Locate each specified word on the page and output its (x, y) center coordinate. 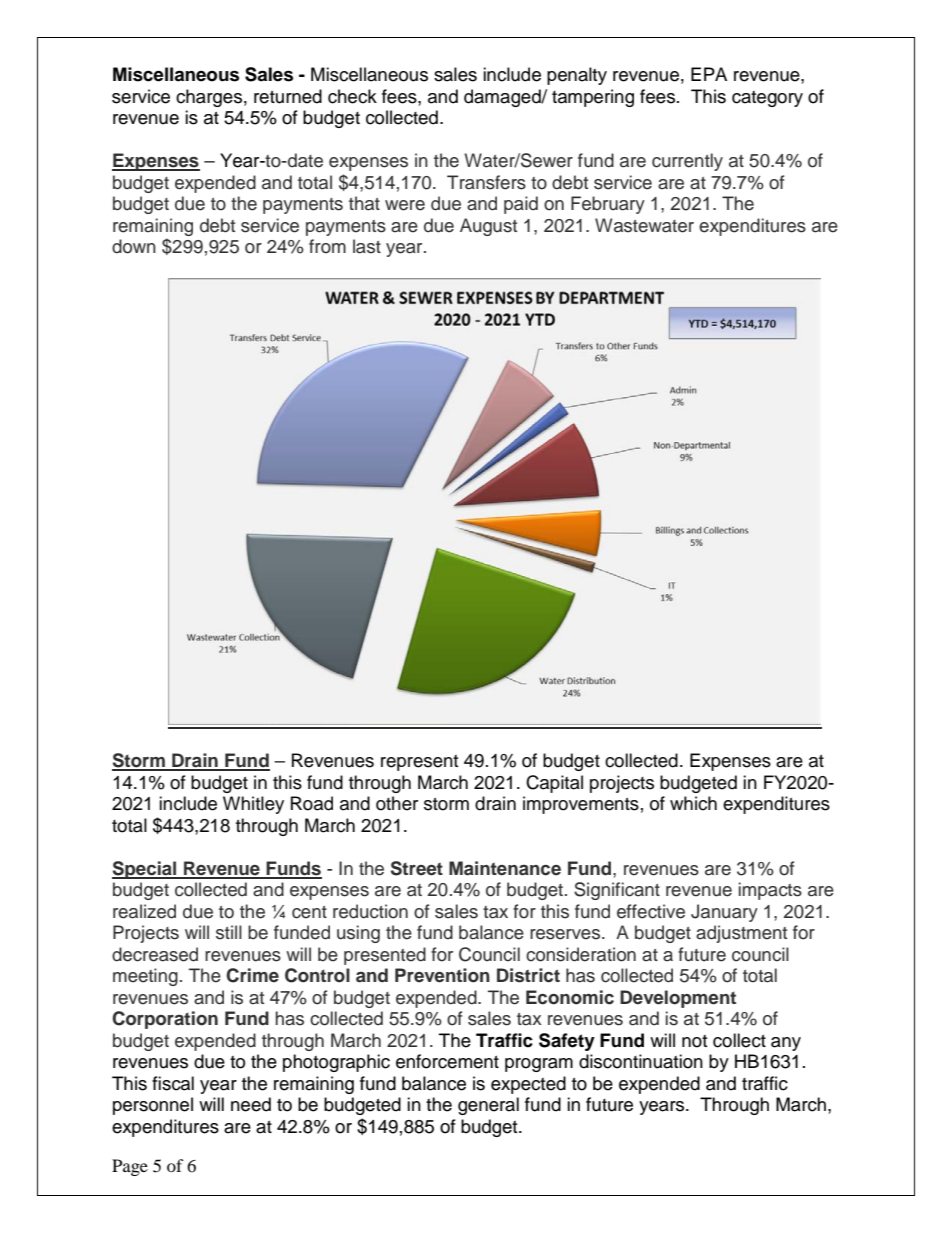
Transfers (486, 182)
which (693, 803)
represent (419, 763)
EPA (709, 74)
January (724, 913)
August (488, 227)
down (134, 246)
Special (145, 870)
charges (209, 98)
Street (417, 868)
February (608, 205)
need (251, 1104)
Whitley (253, 805)
